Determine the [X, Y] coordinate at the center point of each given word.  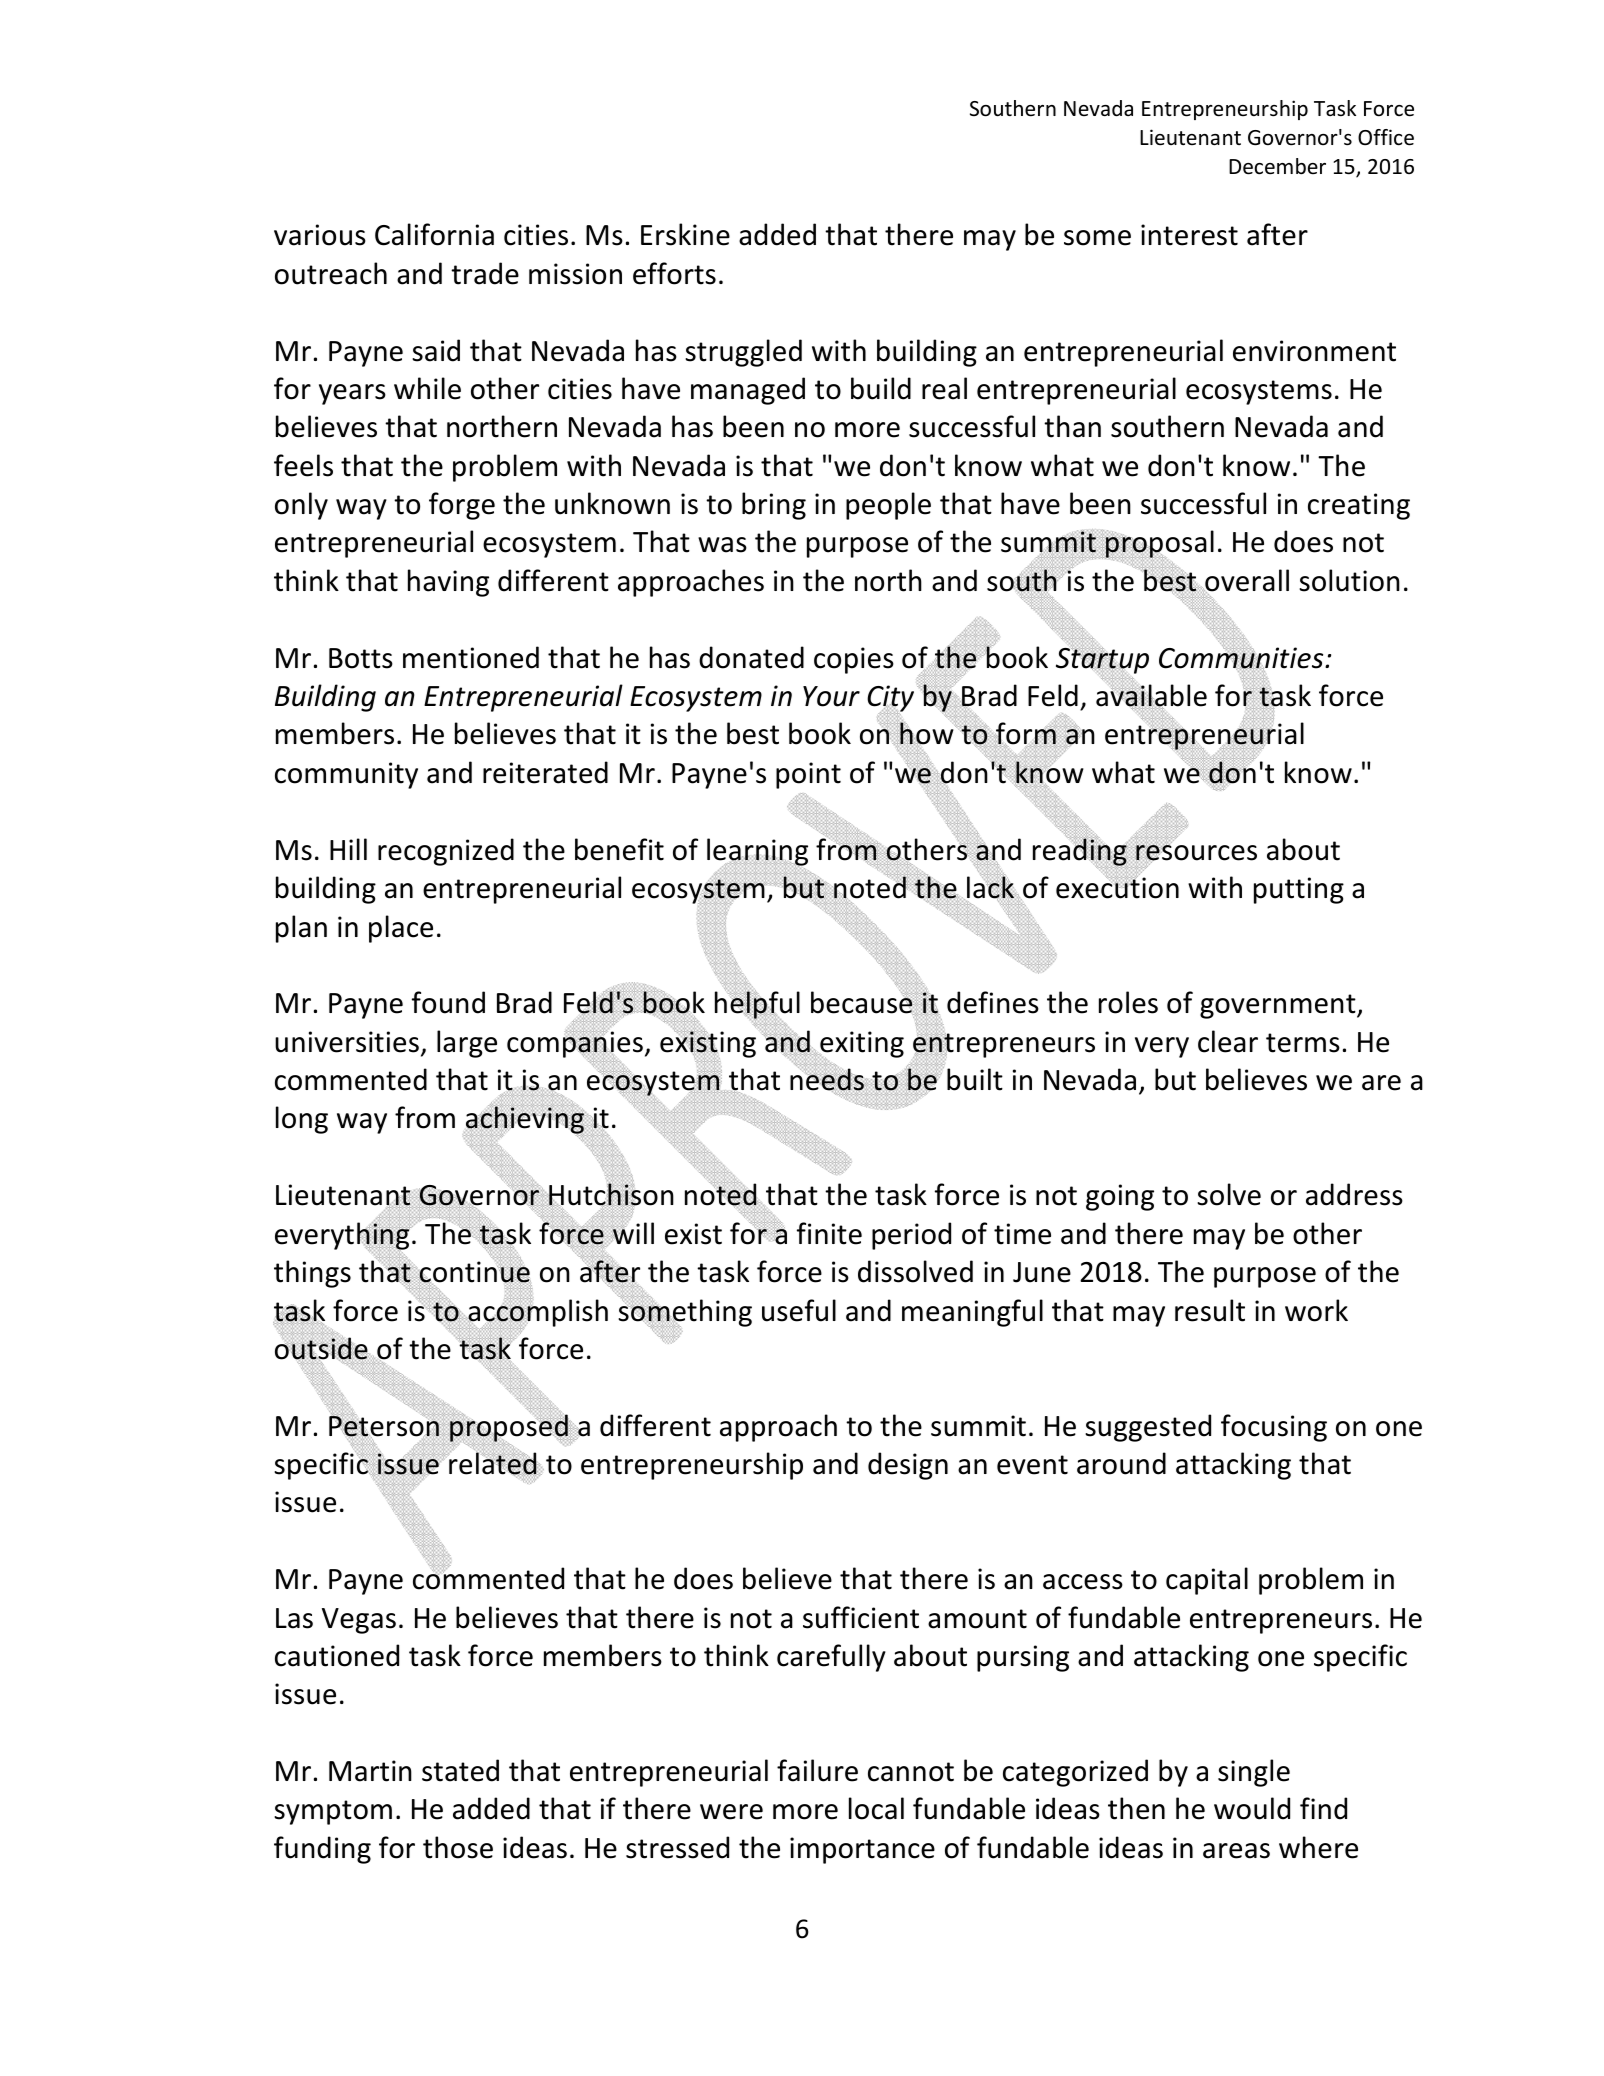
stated [460, 1770]
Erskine [685, 234]
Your [831, 696]
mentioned [471, 657]
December [1277, 166]
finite [829, 1233]
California [434, 234]
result [1210, 1310]
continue [474, 1272]
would [1252, 1808]
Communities [1242, 657]
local [876, 1808]
